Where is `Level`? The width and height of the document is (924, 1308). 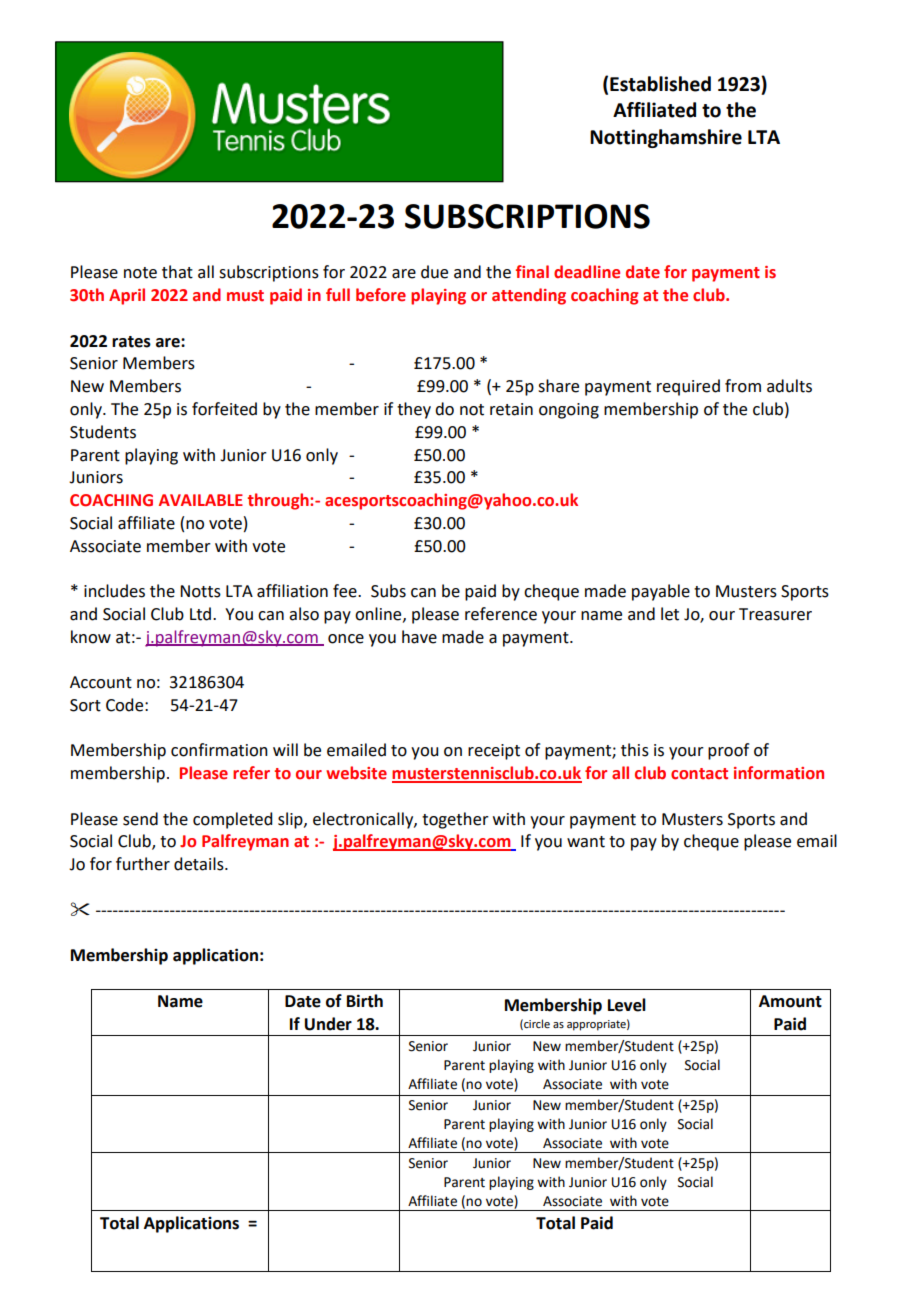 Level is located at coordinates (627, 1005).
